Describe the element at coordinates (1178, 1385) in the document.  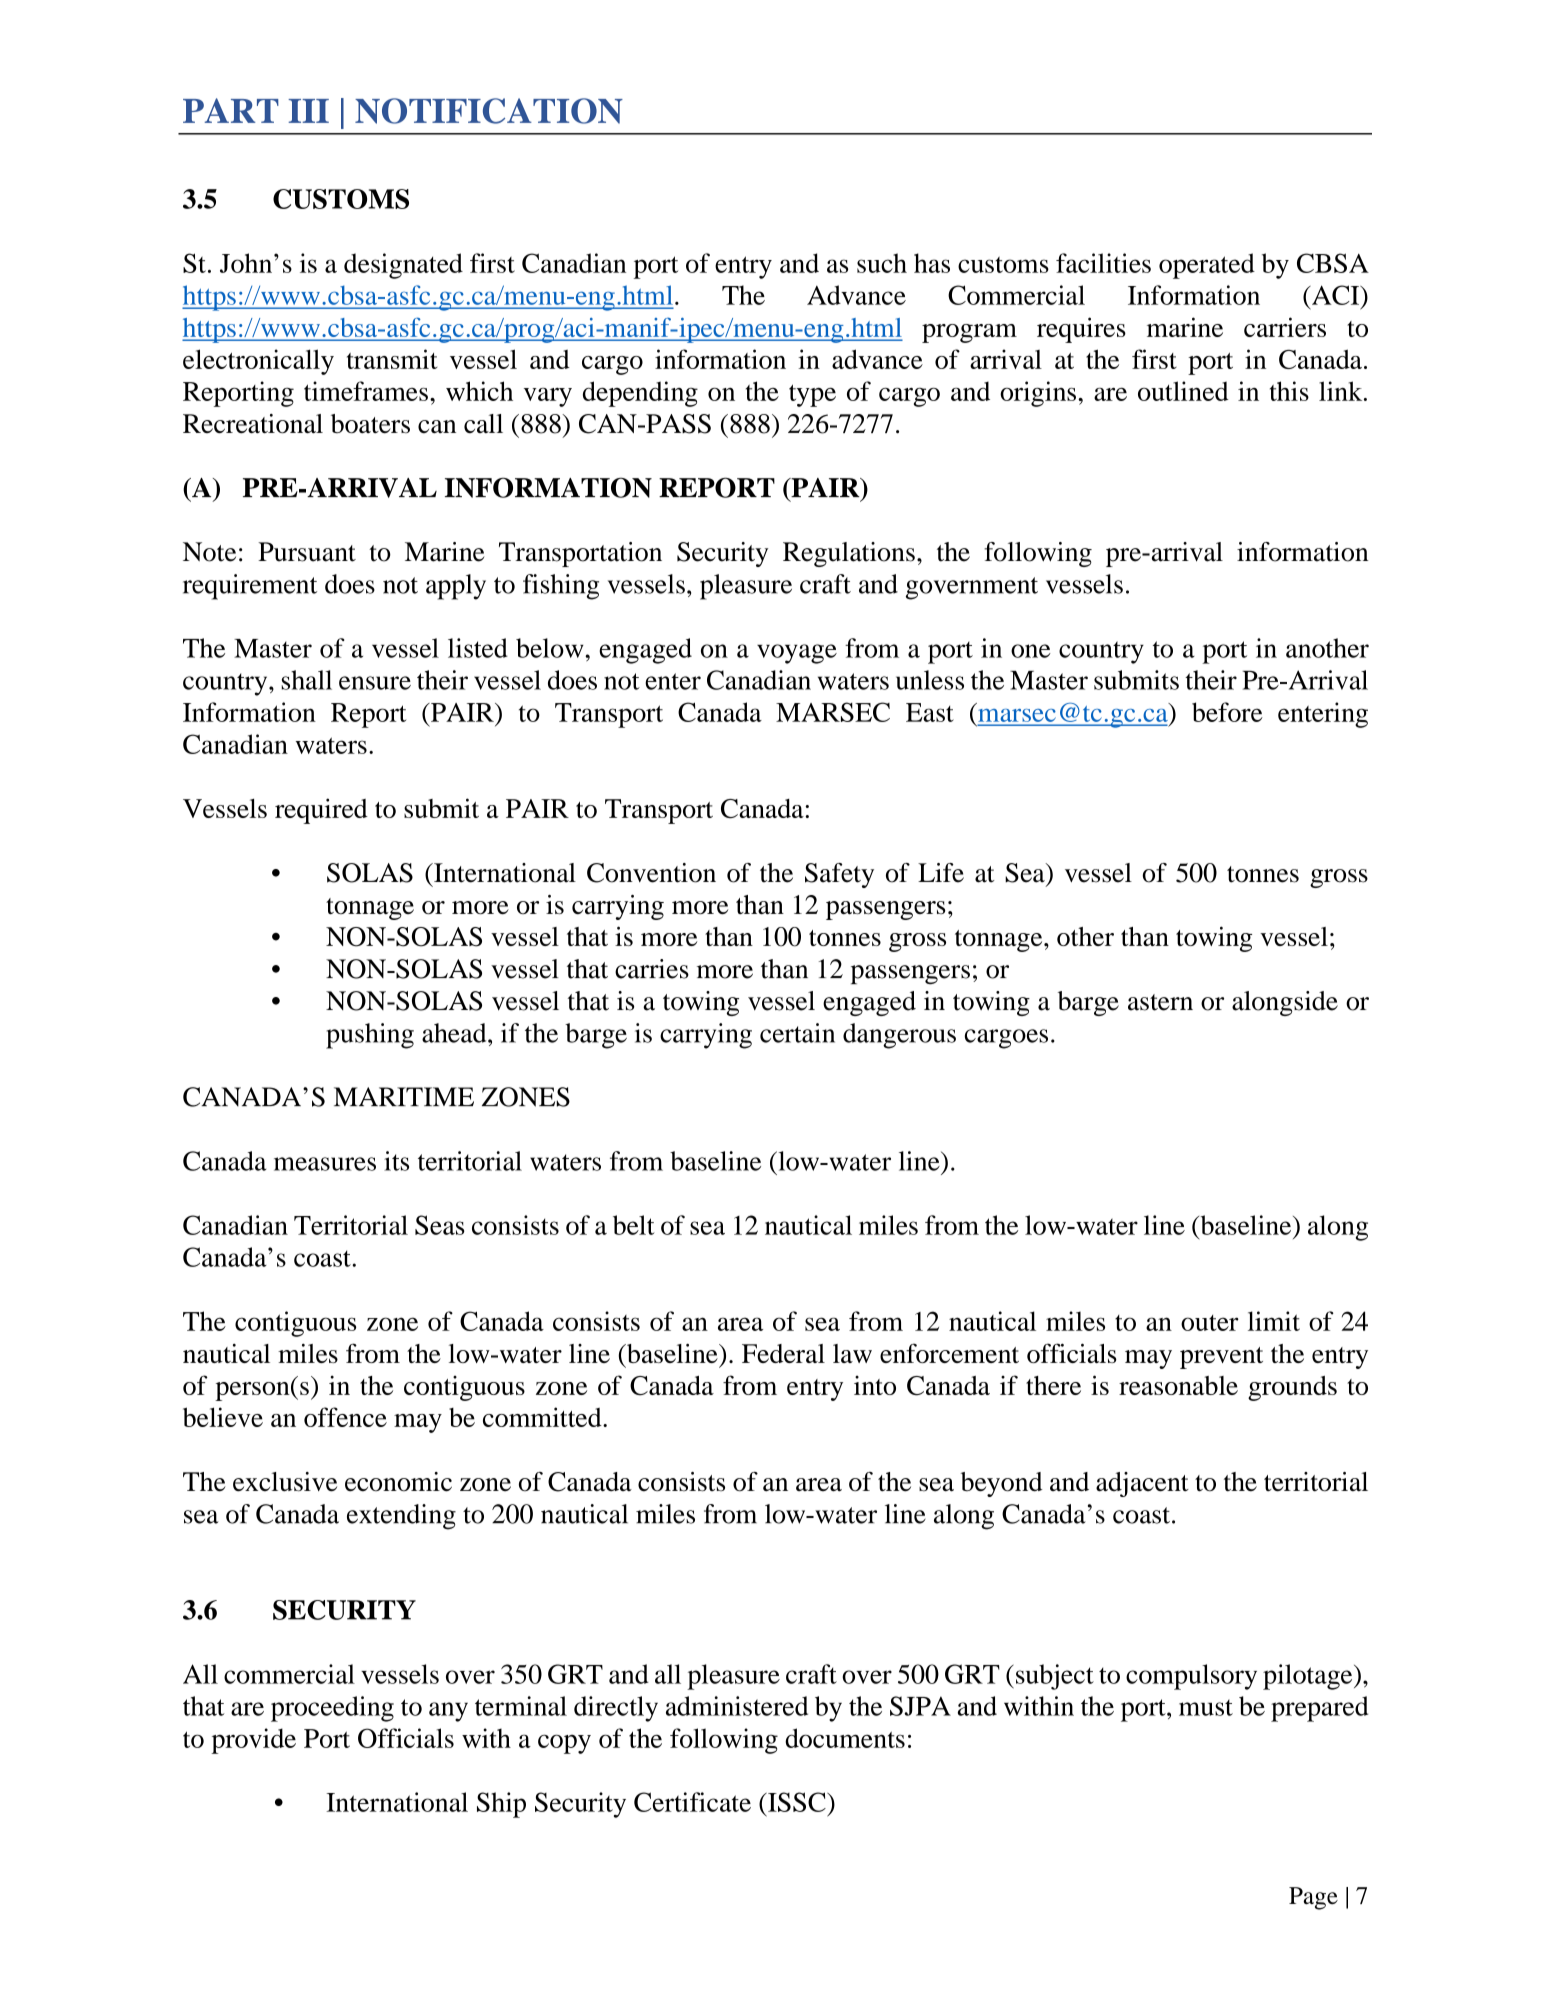
I see `reasonable` at that location.
